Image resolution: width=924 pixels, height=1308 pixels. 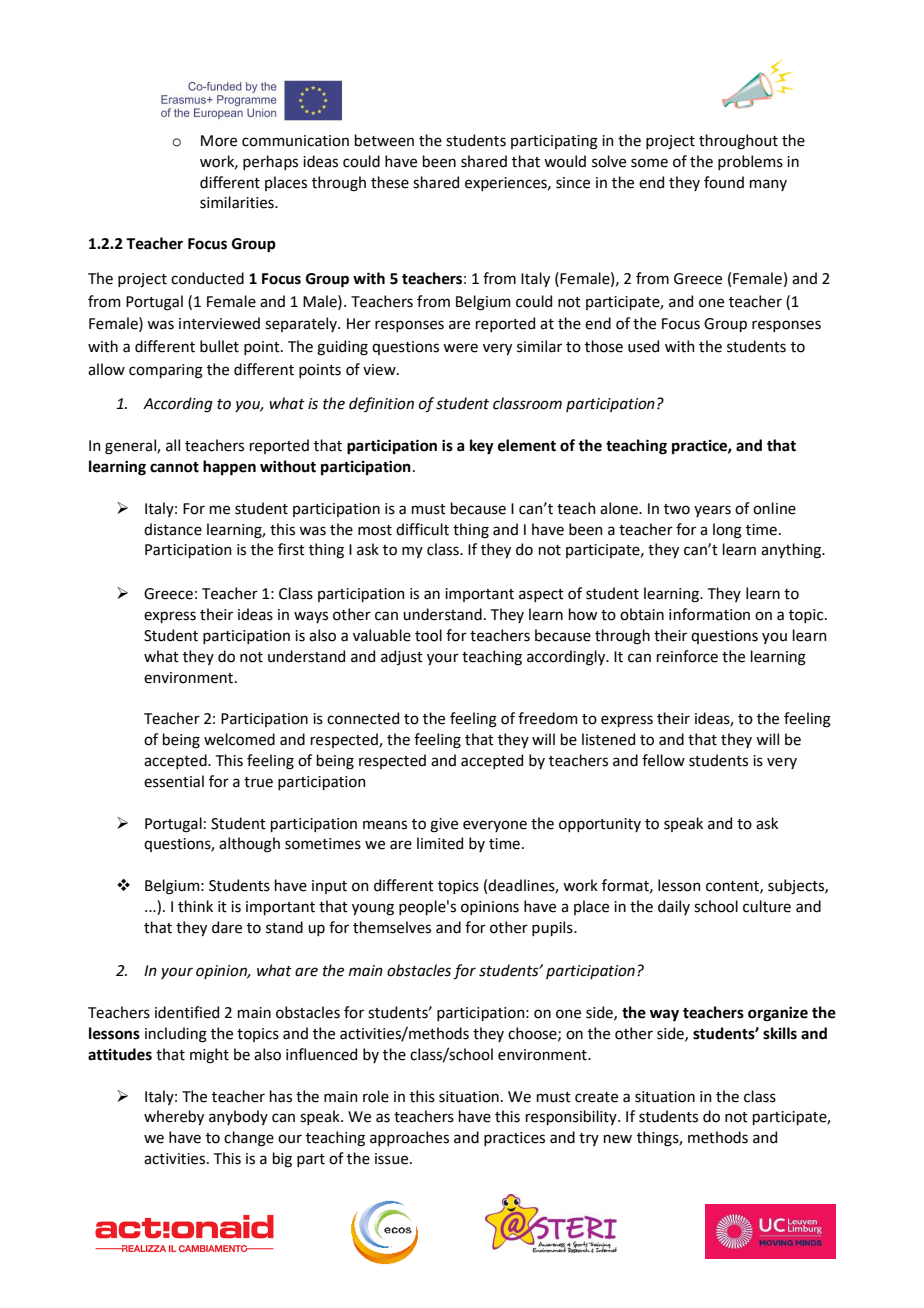 I want to click on comparing, so click(x=166, y=371).
